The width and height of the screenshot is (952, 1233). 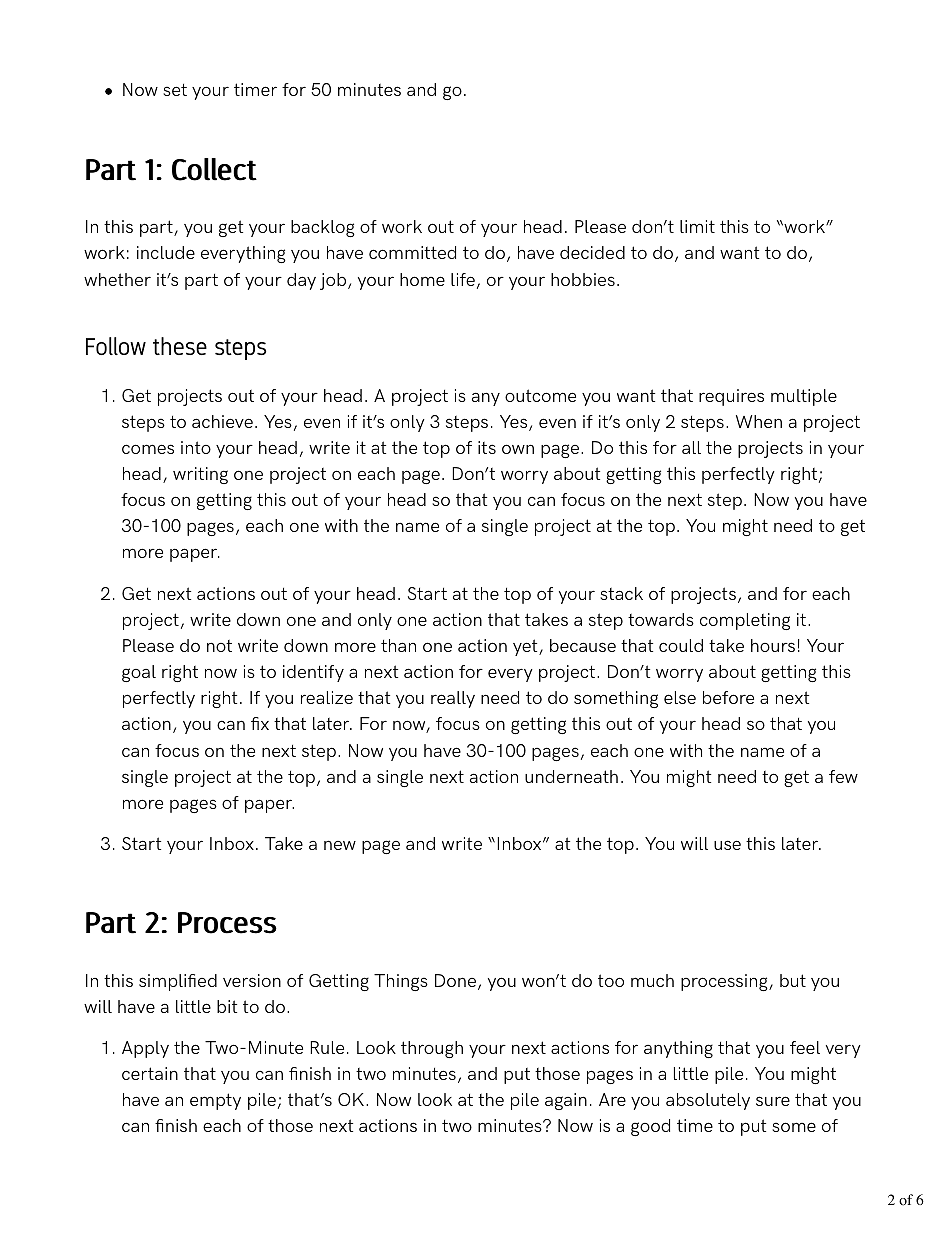 What do you see at coordinates (412, 252) in the screenshot?
I see `committed` at bounding box center [412, 252].
